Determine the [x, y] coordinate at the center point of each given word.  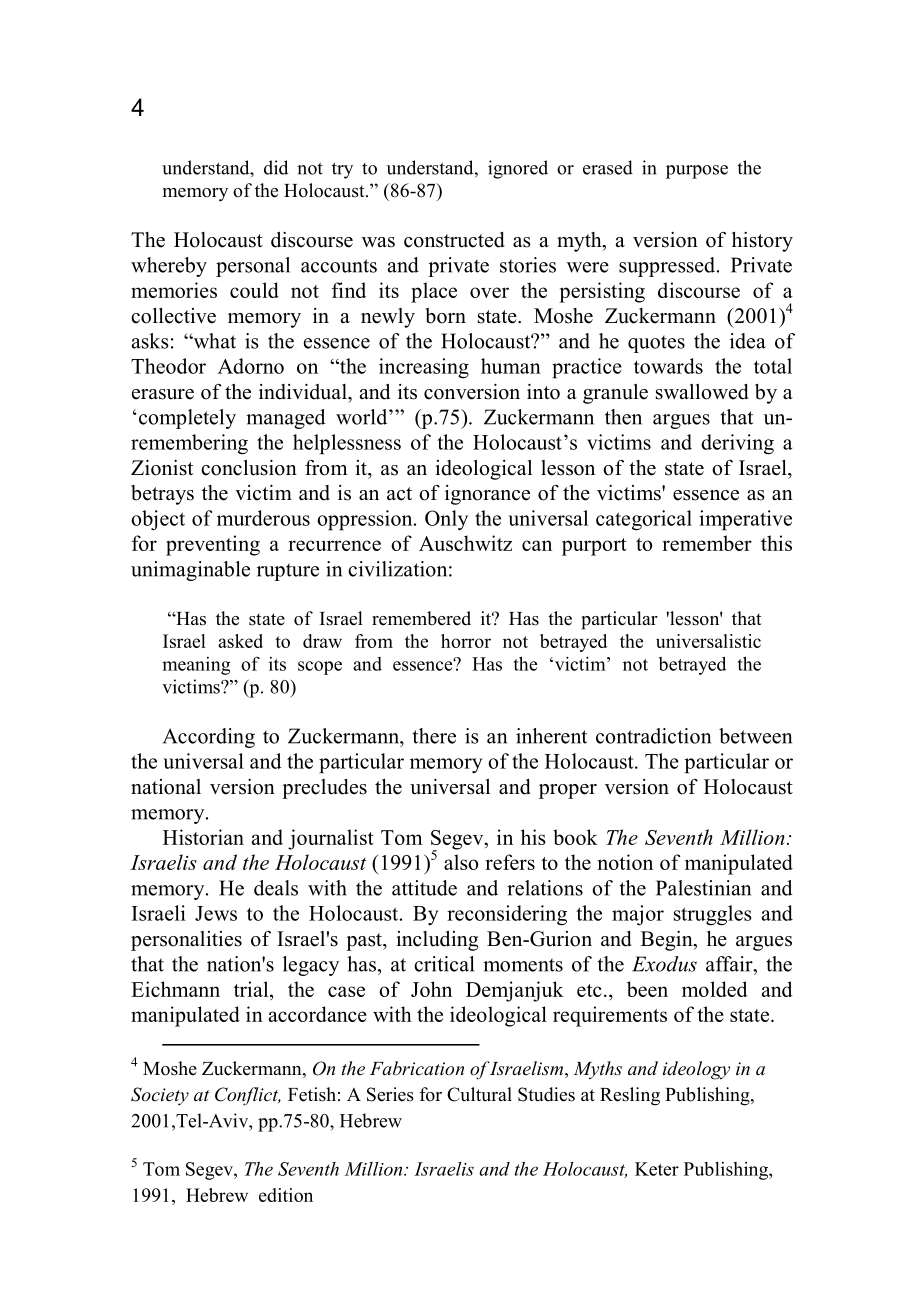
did [276, 167]
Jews [216, 913]
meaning [196, 666]
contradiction [653, 736]
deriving [737, 444]
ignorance [487, 495]
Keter [657, 1169]
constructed [454, 240]
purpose [697, 172]
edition [286, 1195]
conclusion [249, 468]
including [437, 941]
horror [466, 641]
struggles [713, 915]
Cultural [479, 1094]
